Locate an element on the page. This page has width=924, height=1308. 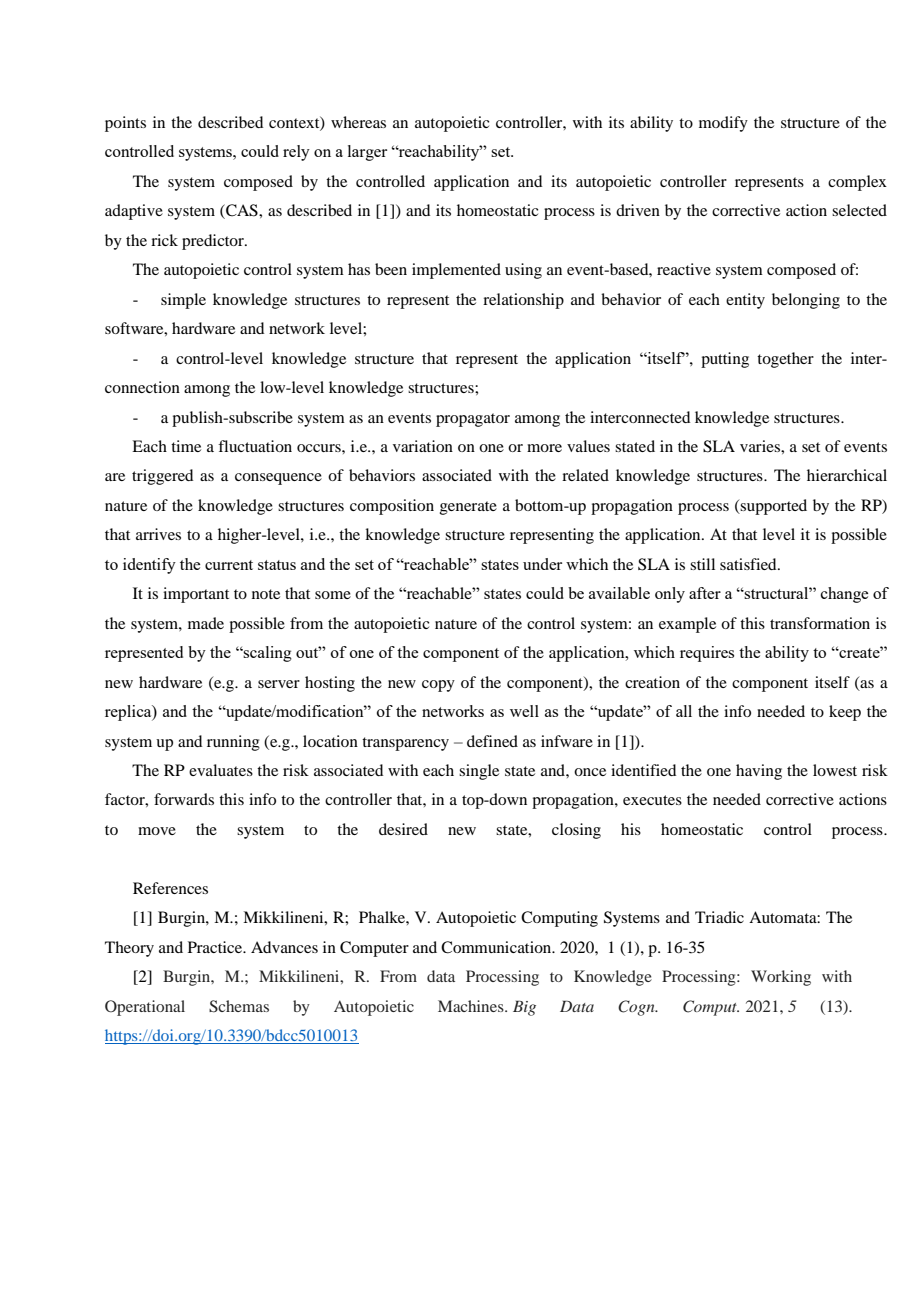
Schemas is located at coordinates (239, 1006).
